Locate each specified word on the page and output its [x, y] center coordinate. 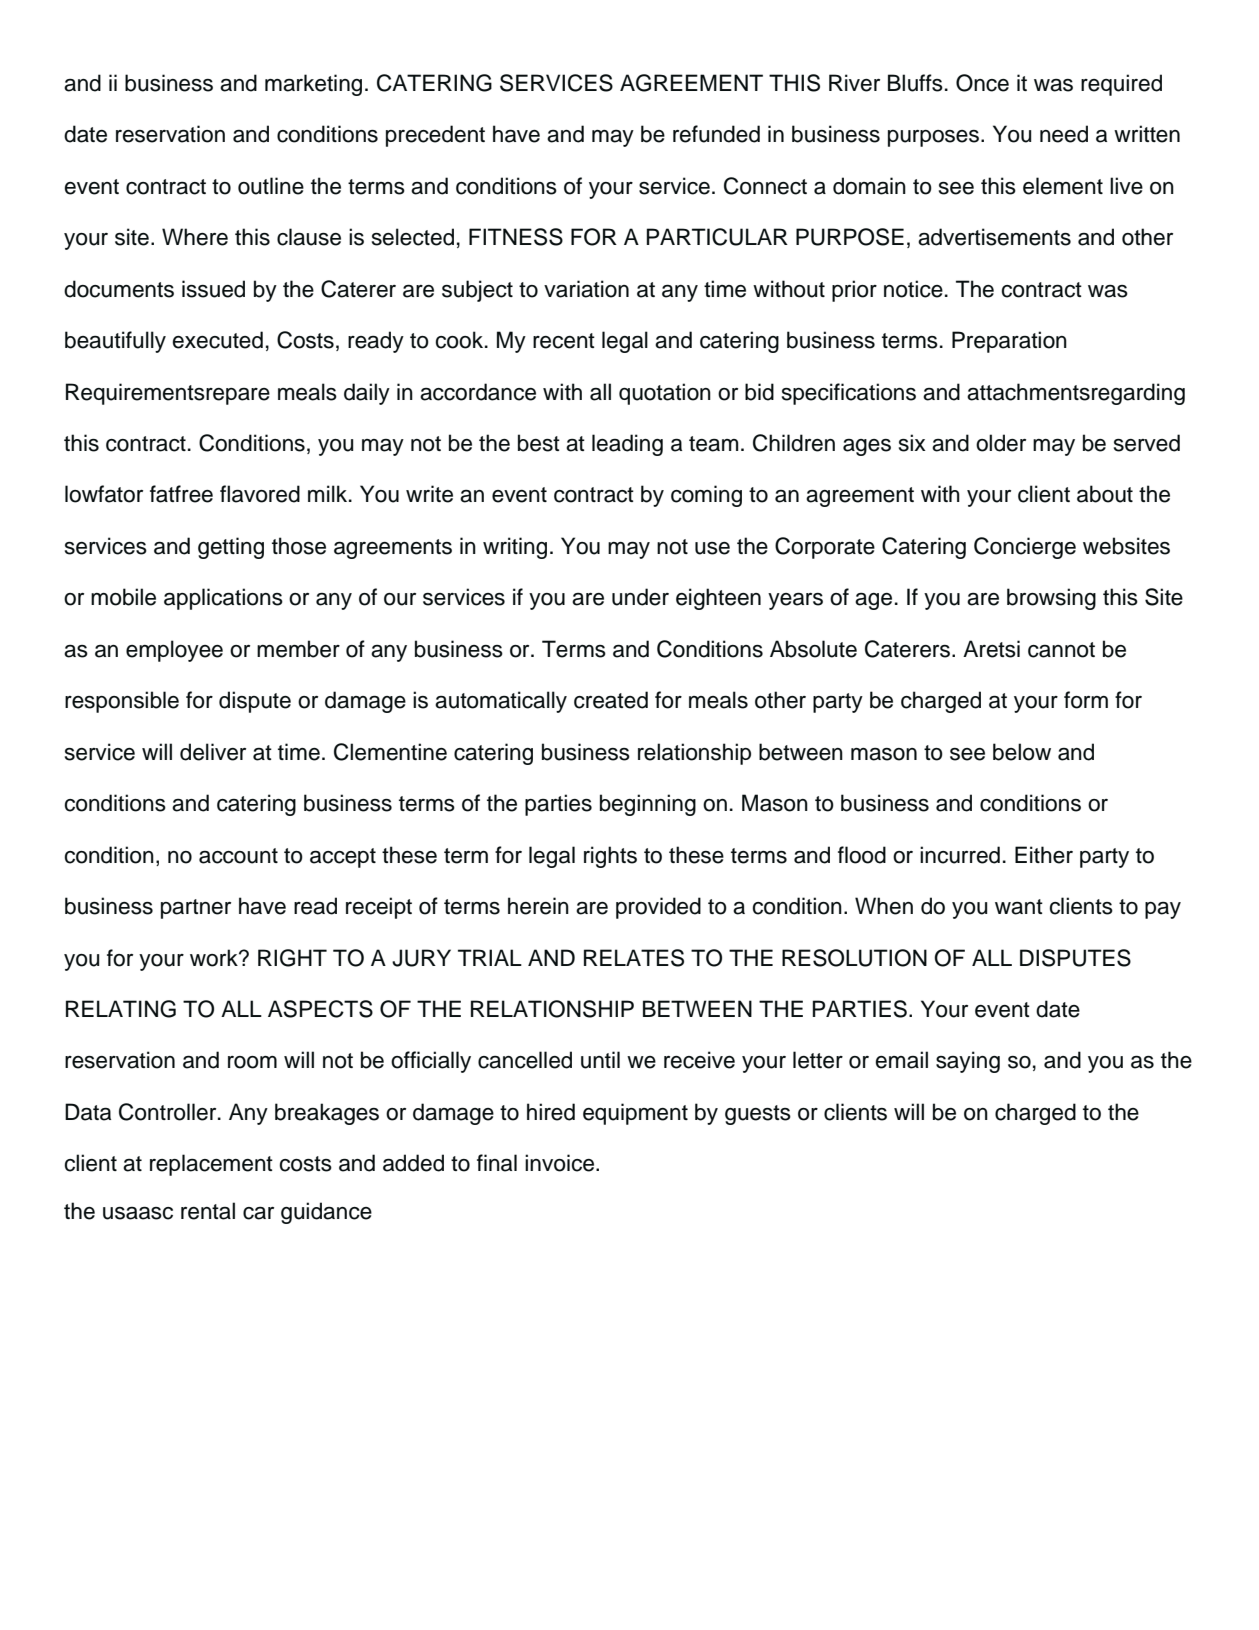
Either [1044, 855]
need [1064, 134]
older [1001, 443]
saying [968, 1062]
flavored [260, 494]
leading [627, 445]
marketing [313, 85]
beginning [648, 805]
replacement [211, 1165]
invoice [561, 1163]
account [238, 856]
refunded [716, 134]
